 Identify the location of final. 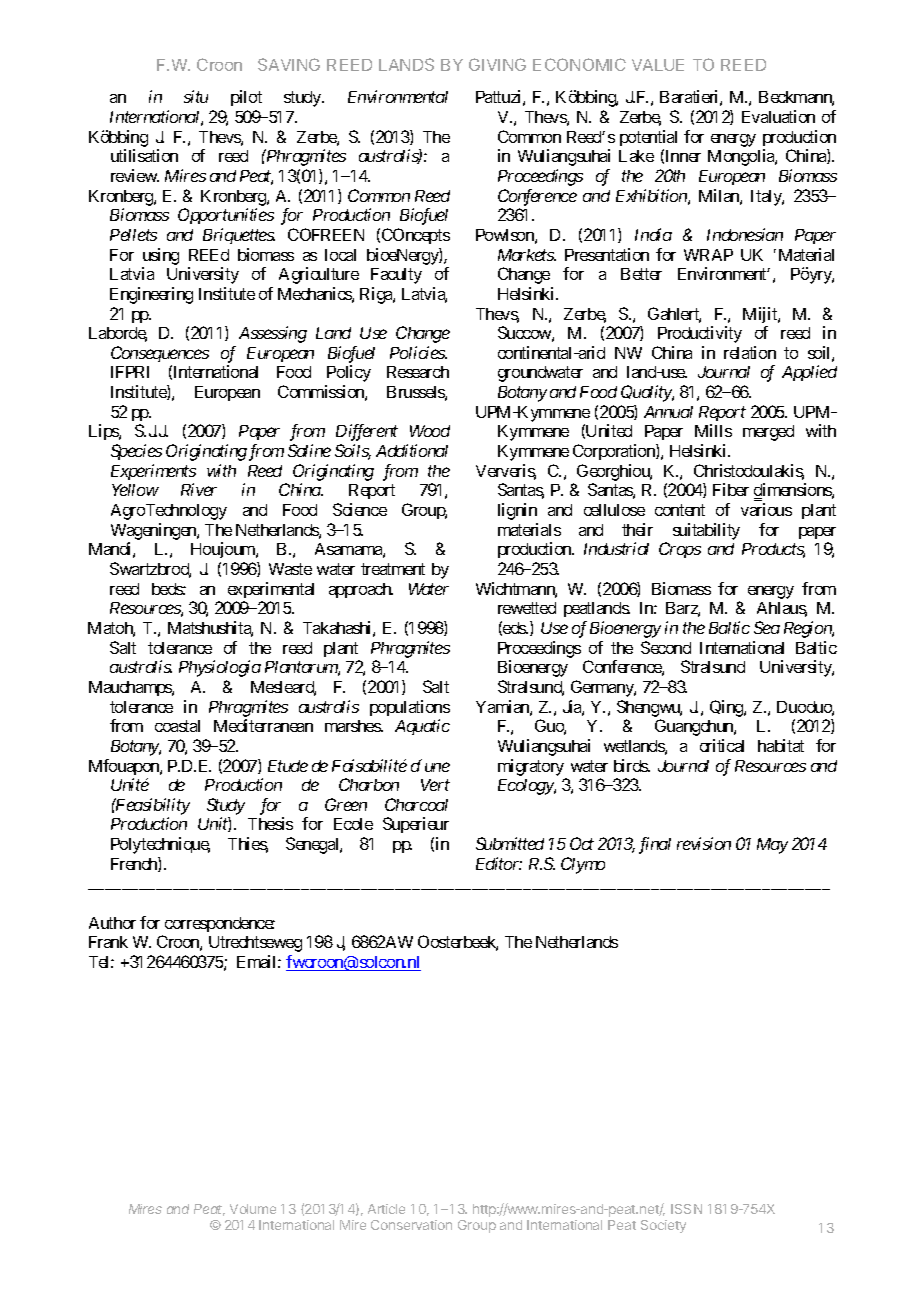
(655, 845).
